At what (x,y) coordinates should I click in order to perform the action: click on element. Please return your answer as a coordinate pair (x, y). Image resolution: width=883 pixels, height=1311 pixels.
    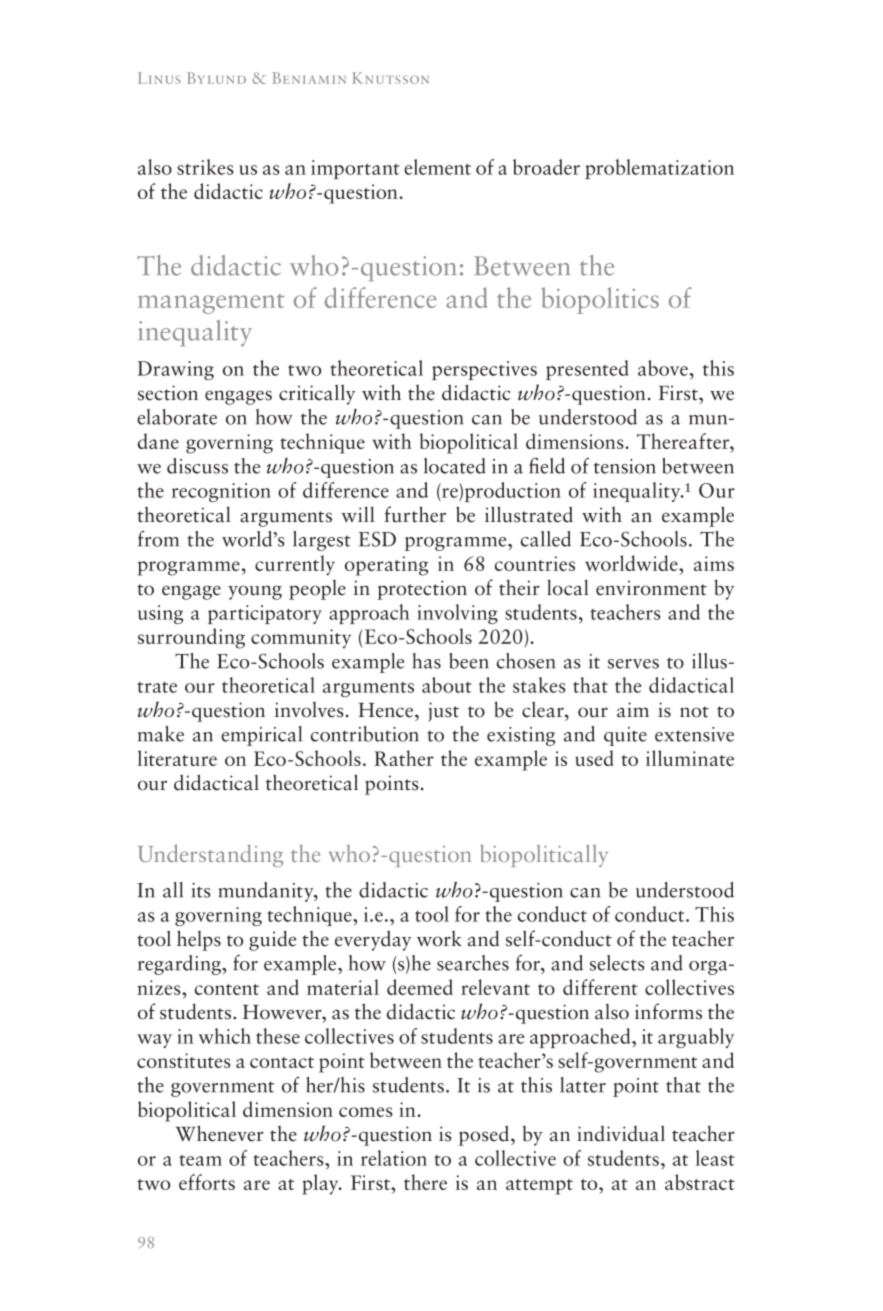
    Looking at the image, I should click on (437, 167).
